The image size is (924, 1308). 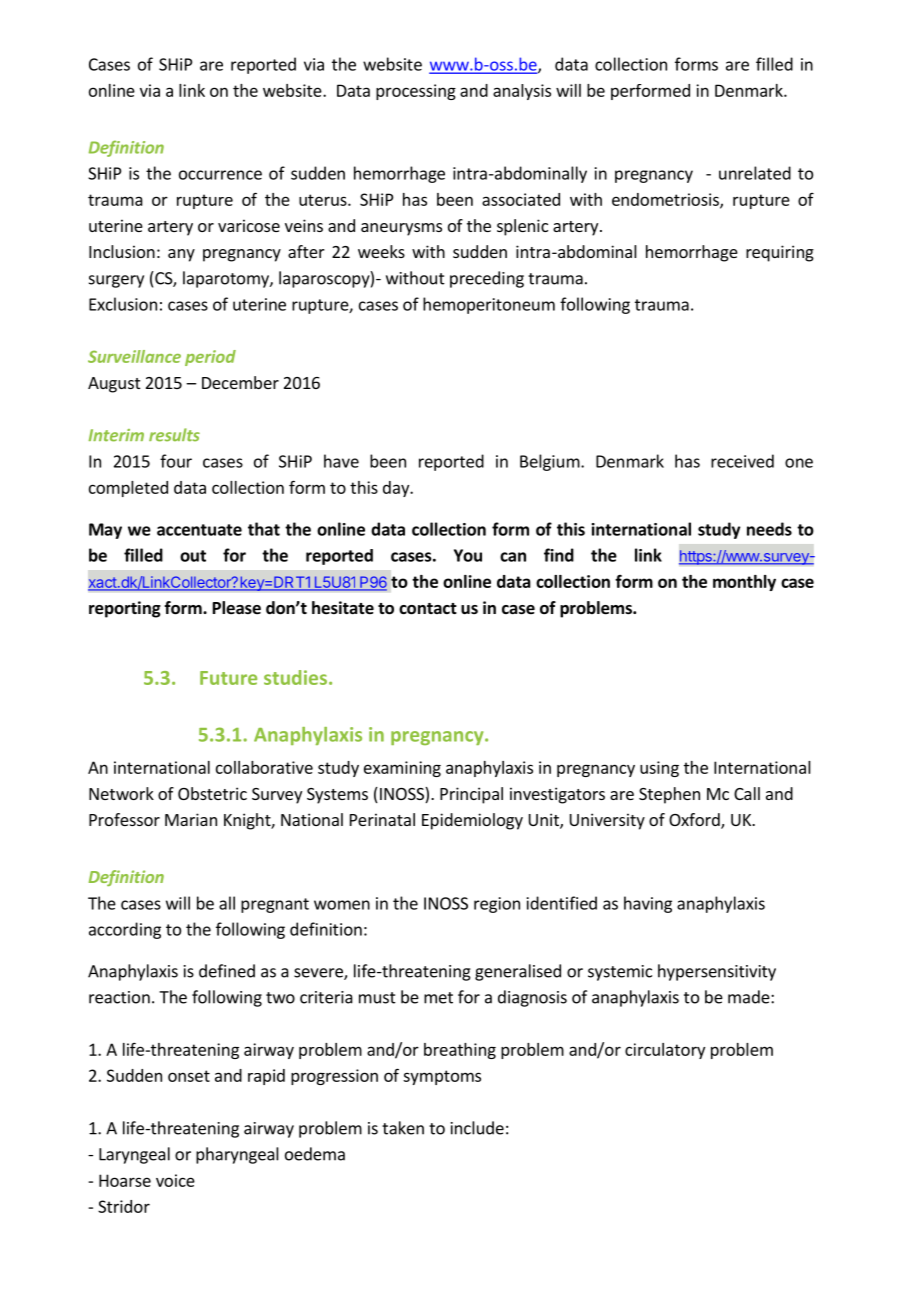 I want to click on processing, so click(x=416, y=92).
